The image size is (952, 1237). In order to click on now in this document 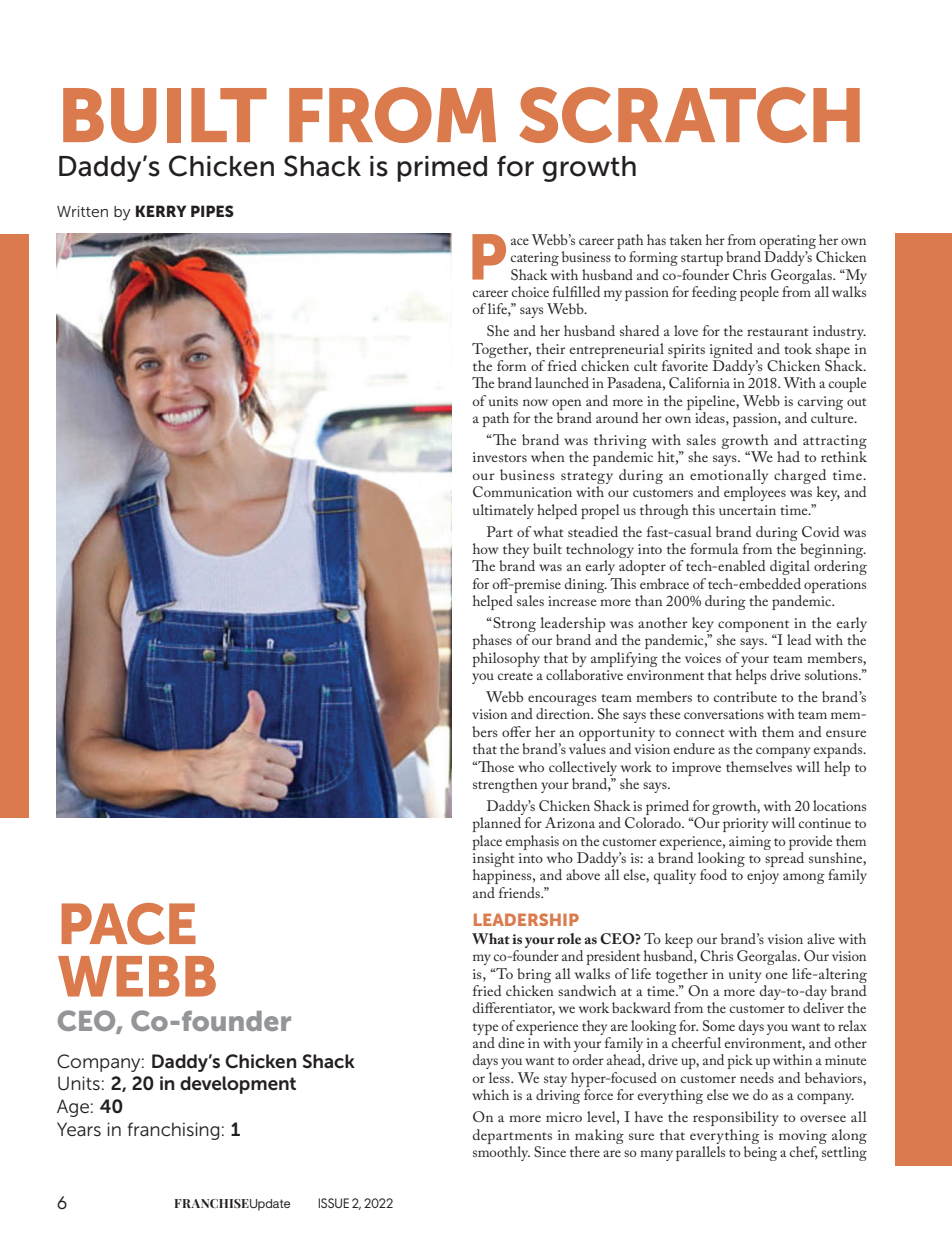, I will do `click(535, 402)`.
